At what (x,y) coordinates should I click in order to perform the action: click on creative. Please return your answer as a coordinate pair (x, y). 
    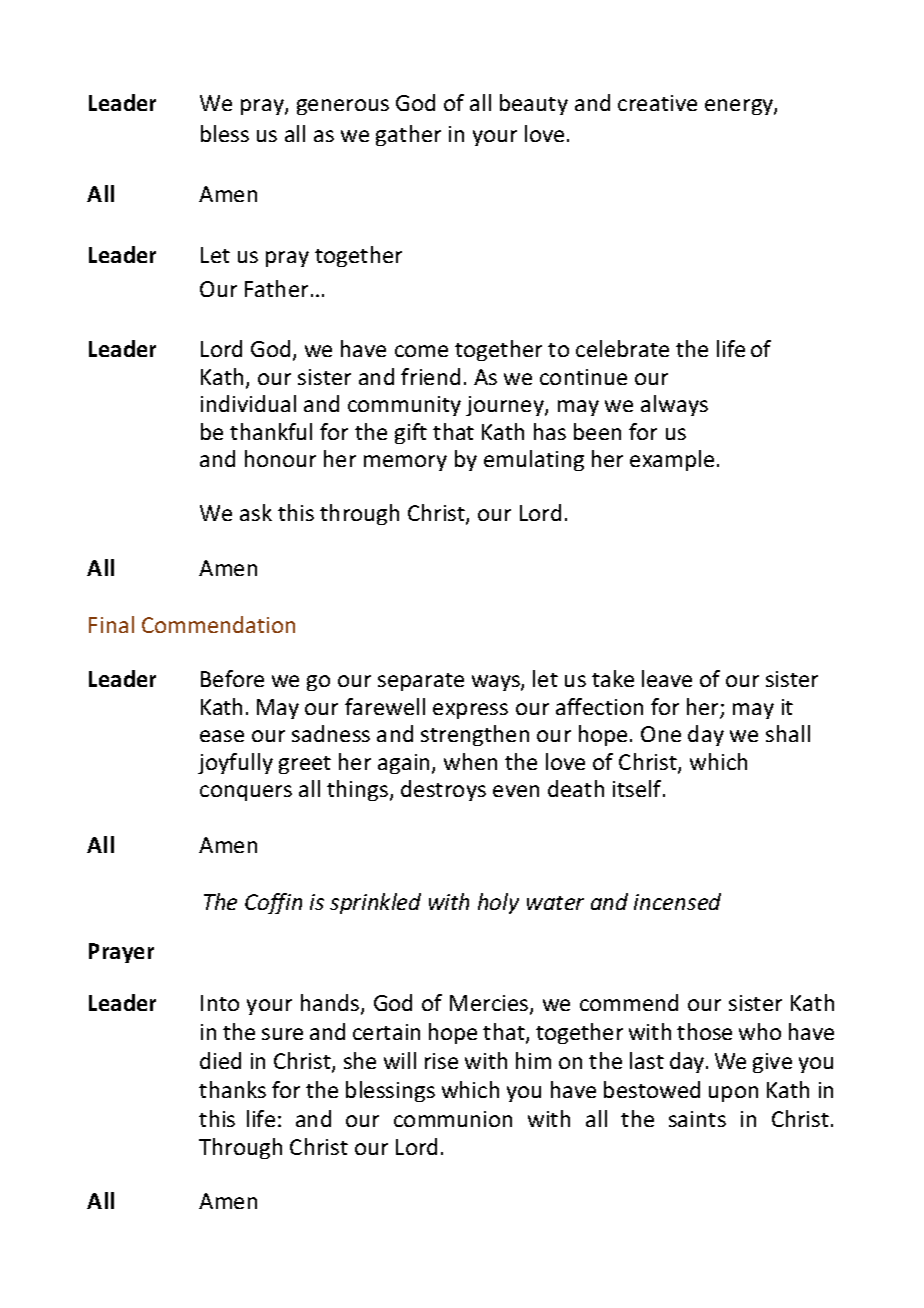
    Looking at the image, I should click on (657, 103).
